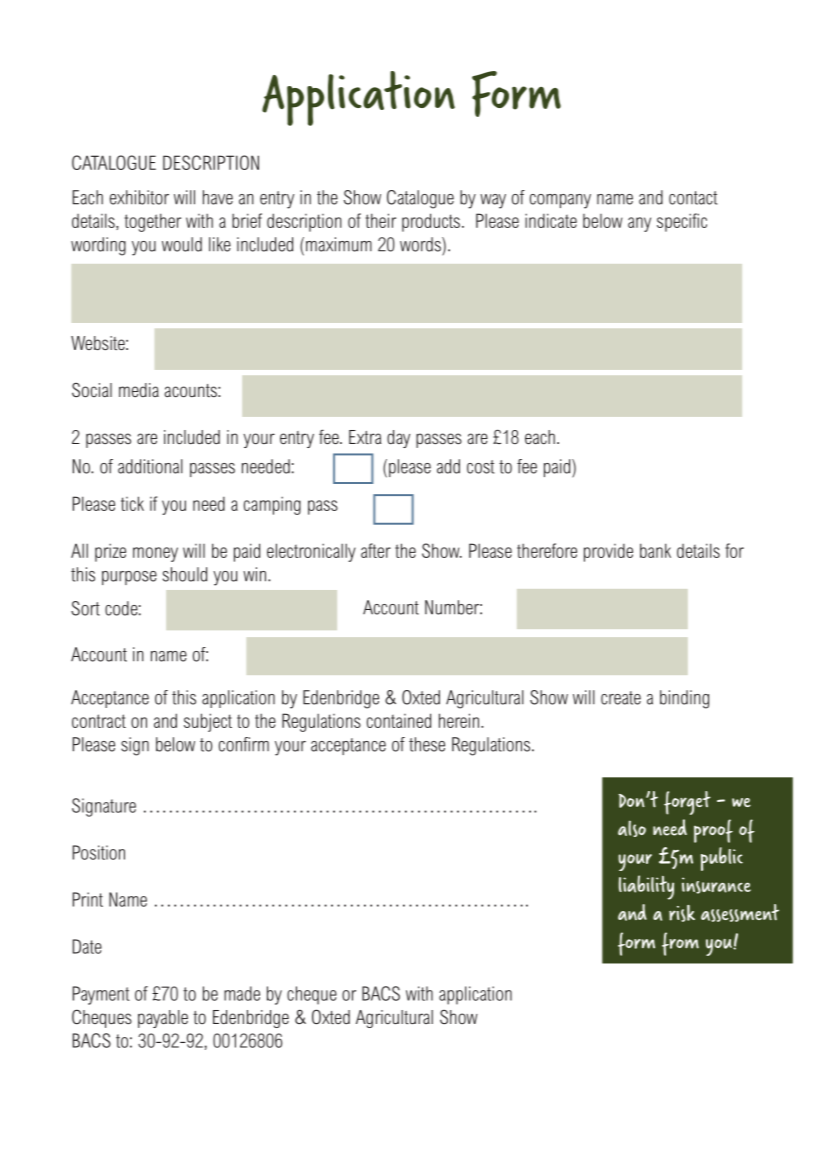 Image resolution: width=822 pixels, height=1166 pixels. Describe the element at coordinates (431, 222) in the page. I see `products` at that location.
